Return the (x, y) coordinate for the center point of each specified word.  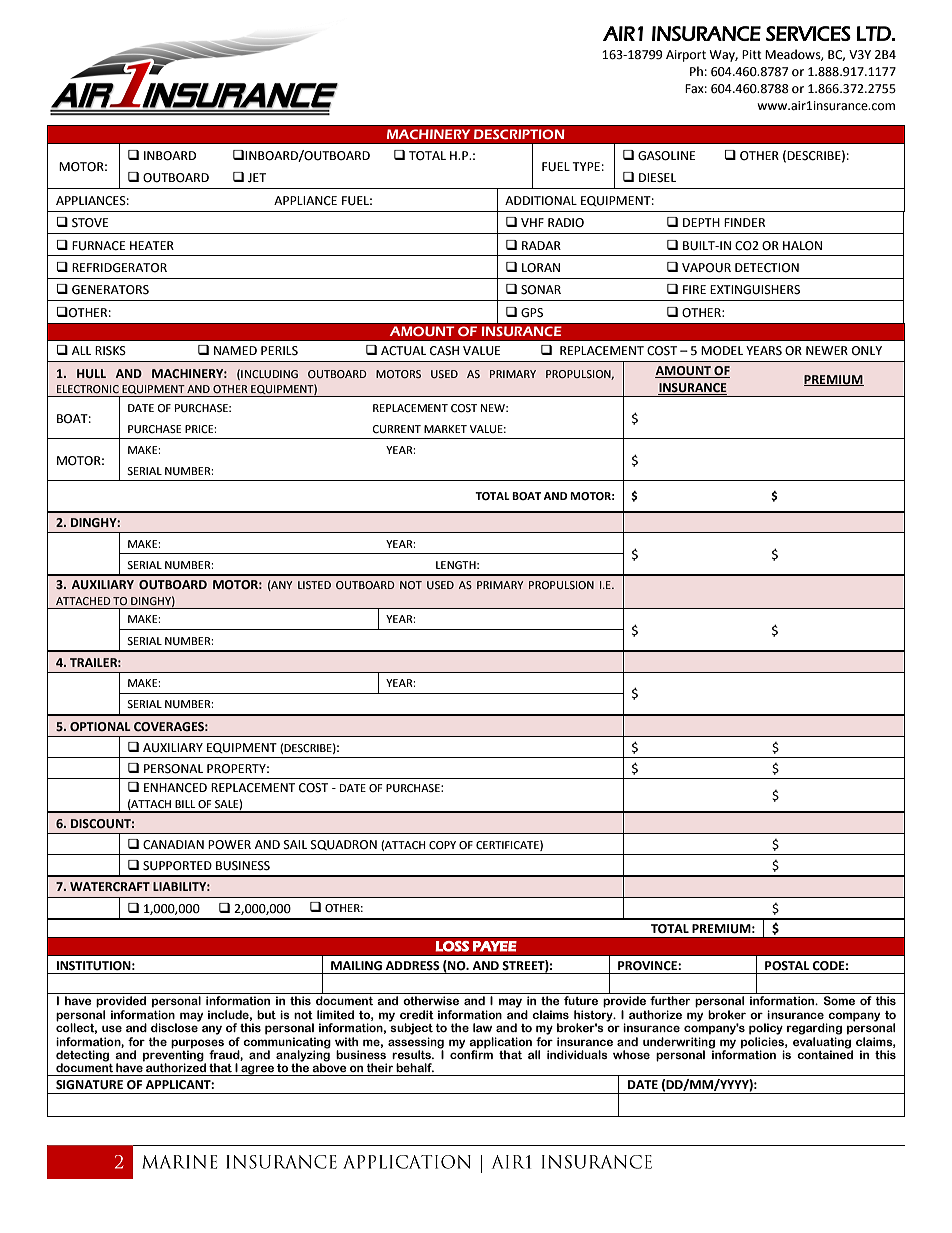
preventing (174, 1056)
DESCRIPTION (519, 134)
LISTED (314, 585)
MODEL (722, 351)
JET (257, 178)
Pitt (752, 55)
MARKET (445, 429)
